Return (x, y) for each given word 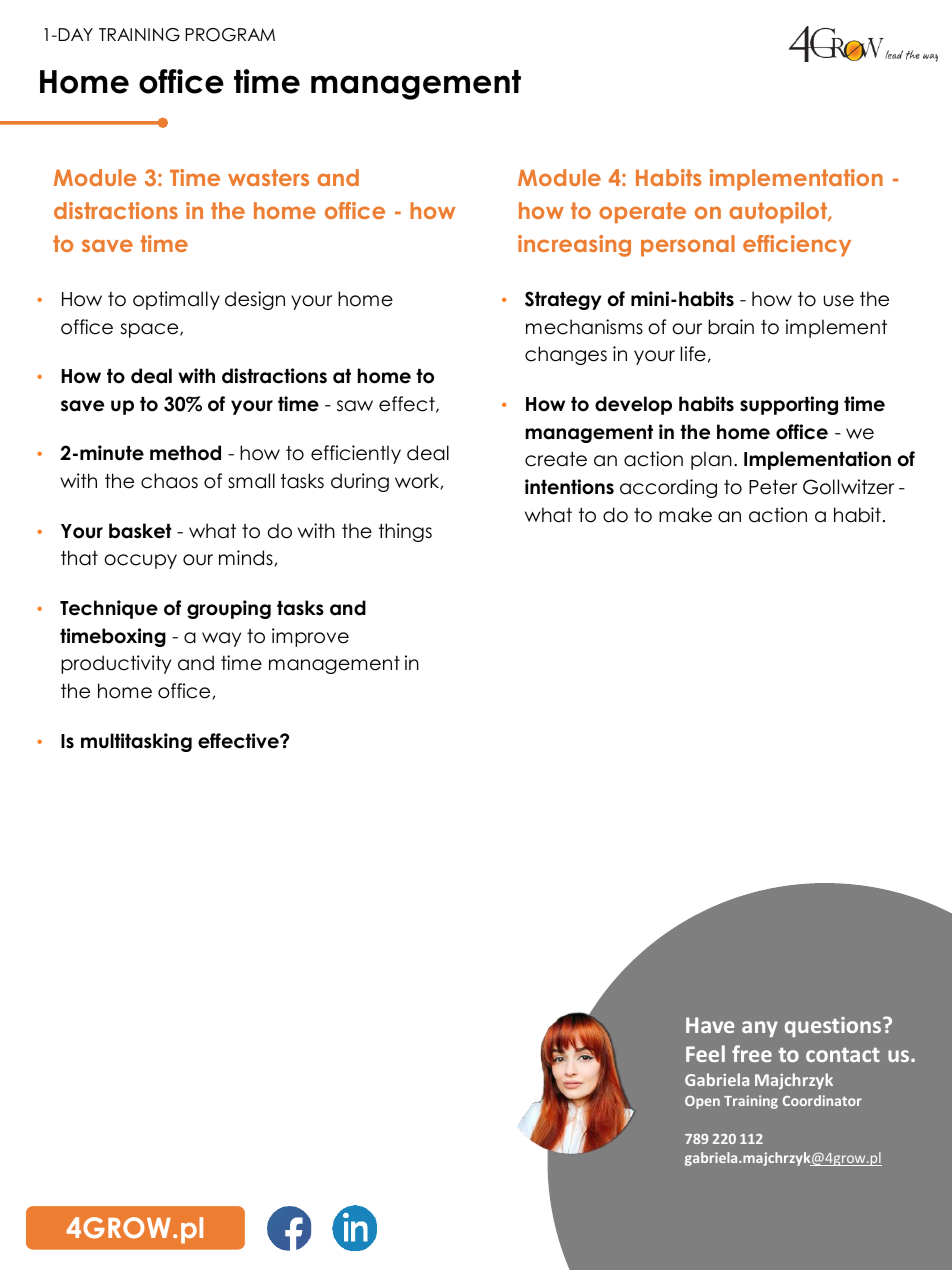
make (685, 515)
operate (642, 213)
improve (310, 637)
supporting (789, 405)
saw (355, 406)
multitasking (136, 742)
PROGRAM (230, 35)
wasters (268, 177)
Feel (705, 1053)
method (185, 453)
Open (702, 1102)
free (752, 1053)
